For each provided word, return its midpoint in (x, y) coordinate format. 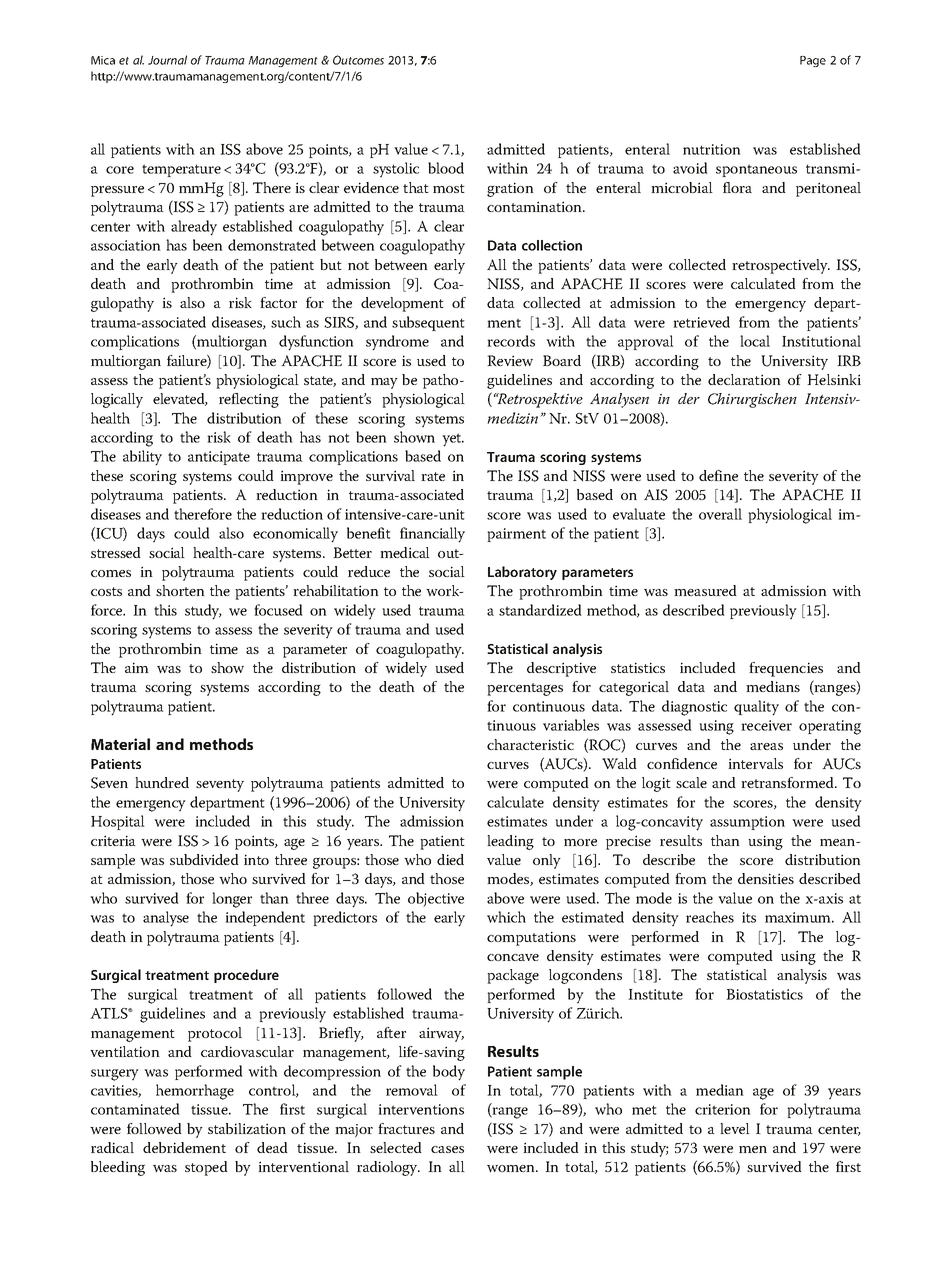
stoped (206, 1168)
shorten (180, 590)
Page (813, 61)
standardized (540, 610)
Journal (167, 60)
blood (446, 168)
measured (705, 590)
